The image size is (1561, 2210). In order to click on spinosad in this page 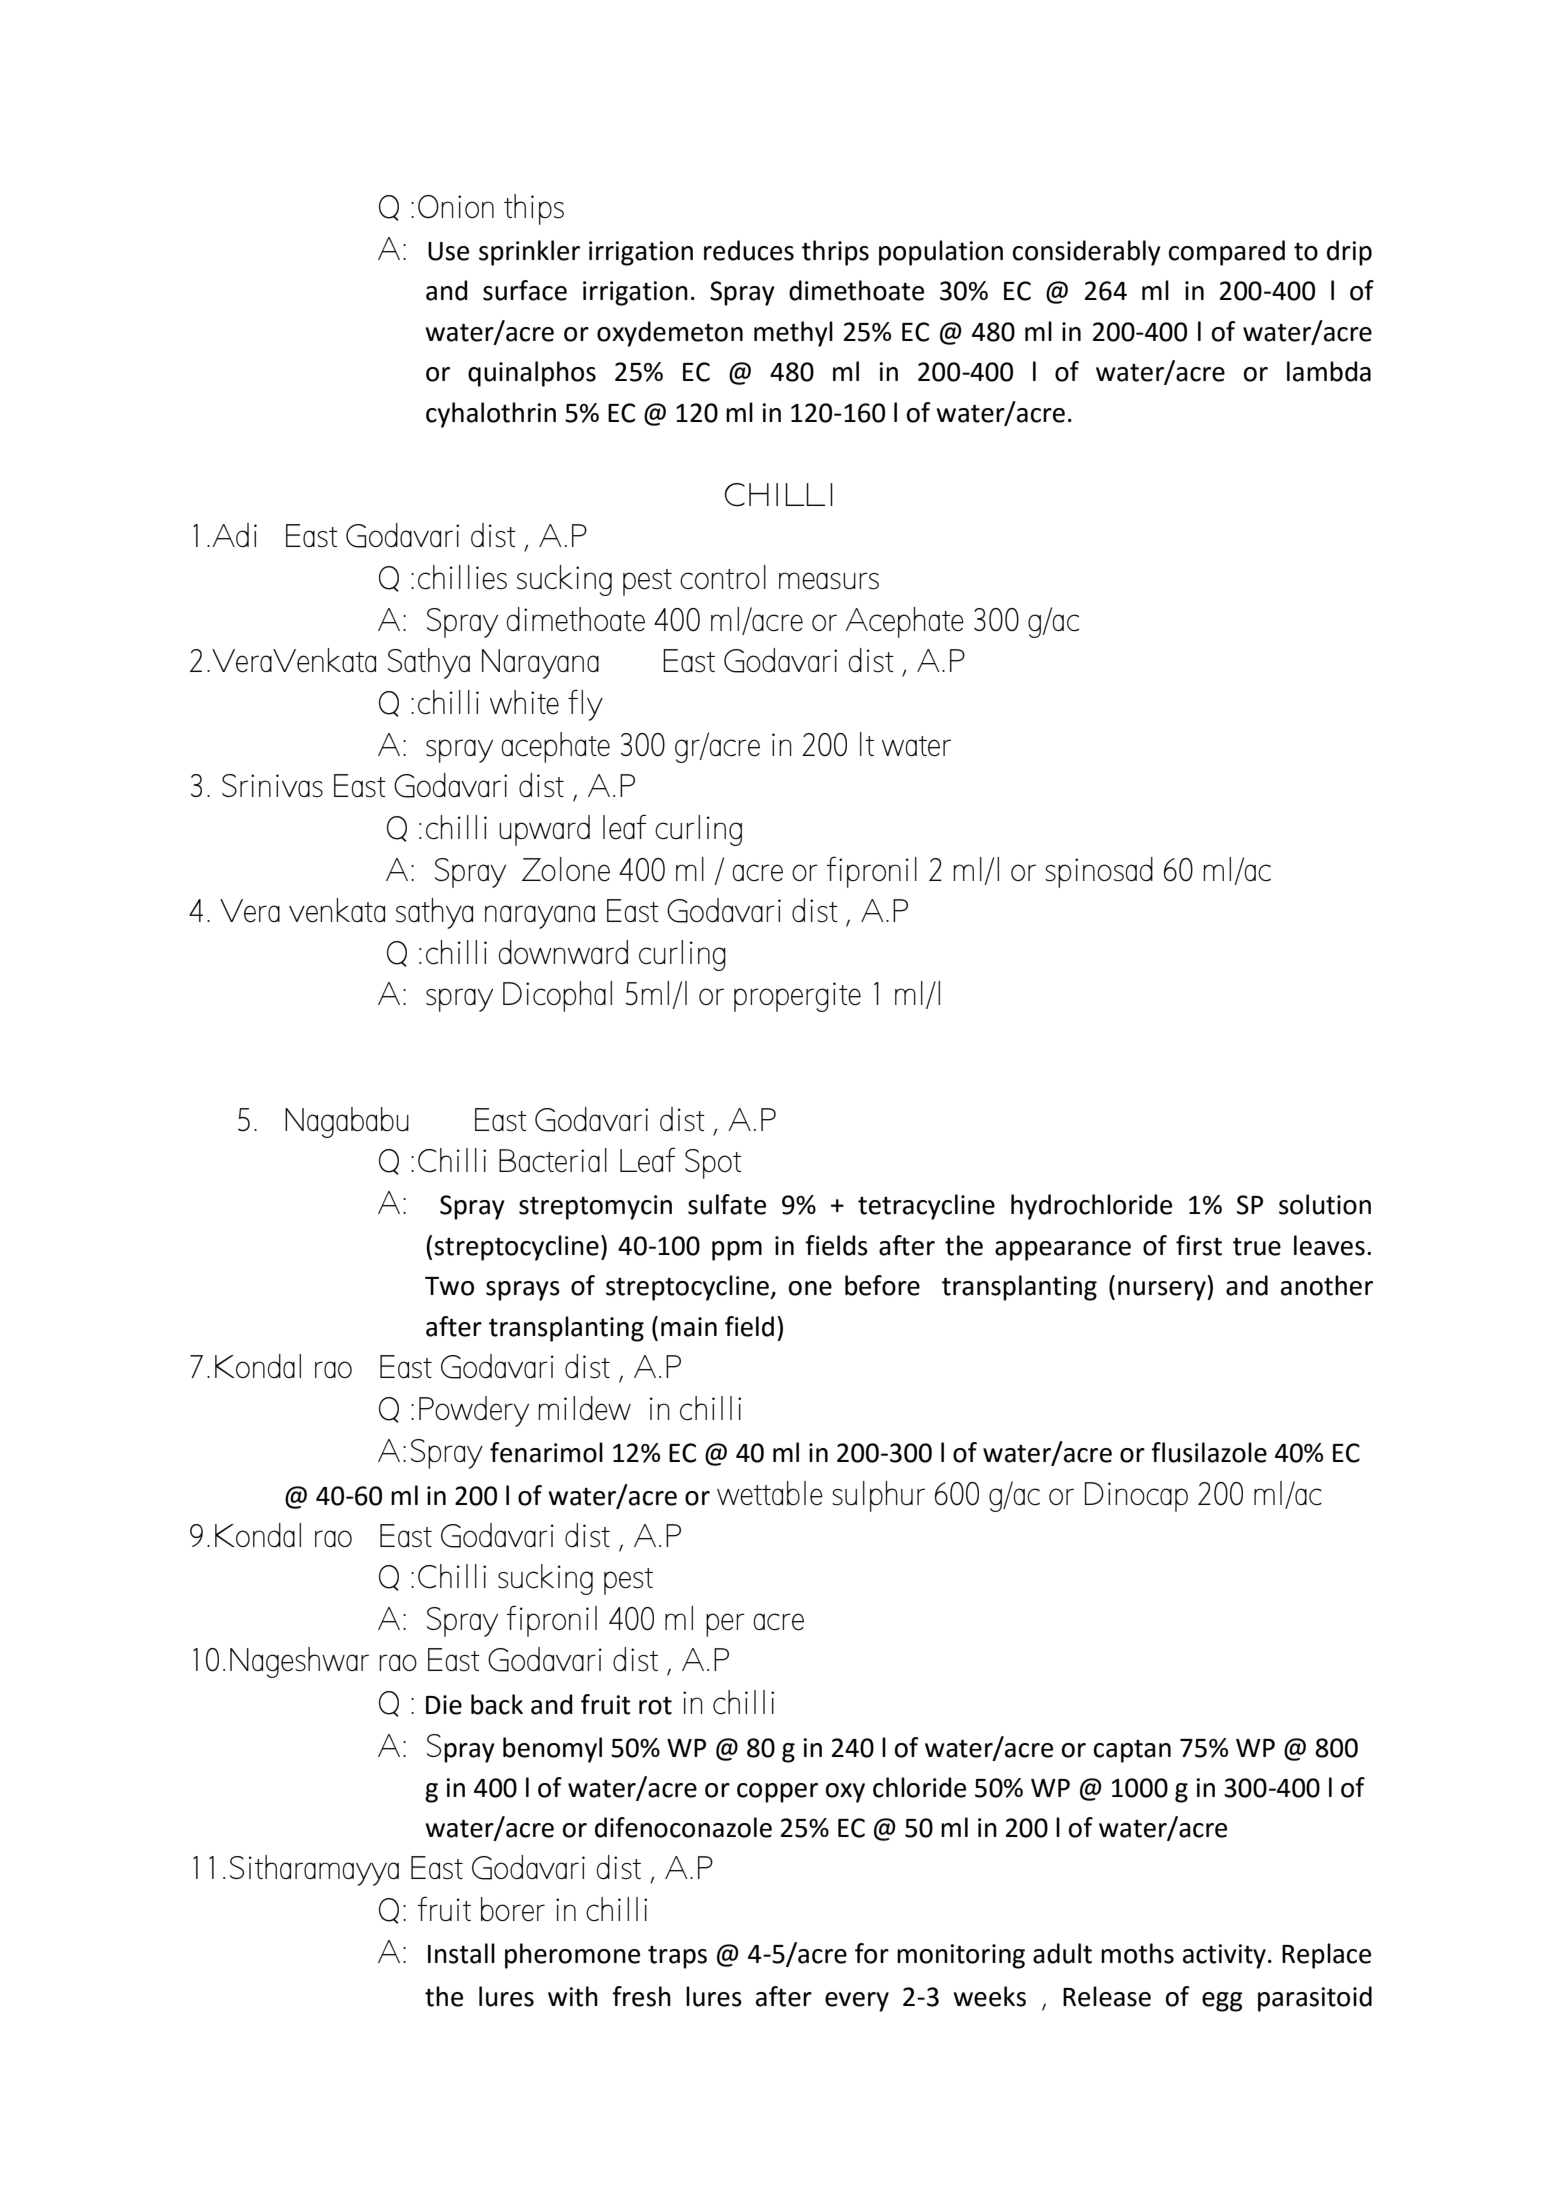, I will do `click(1099, 872)`.
